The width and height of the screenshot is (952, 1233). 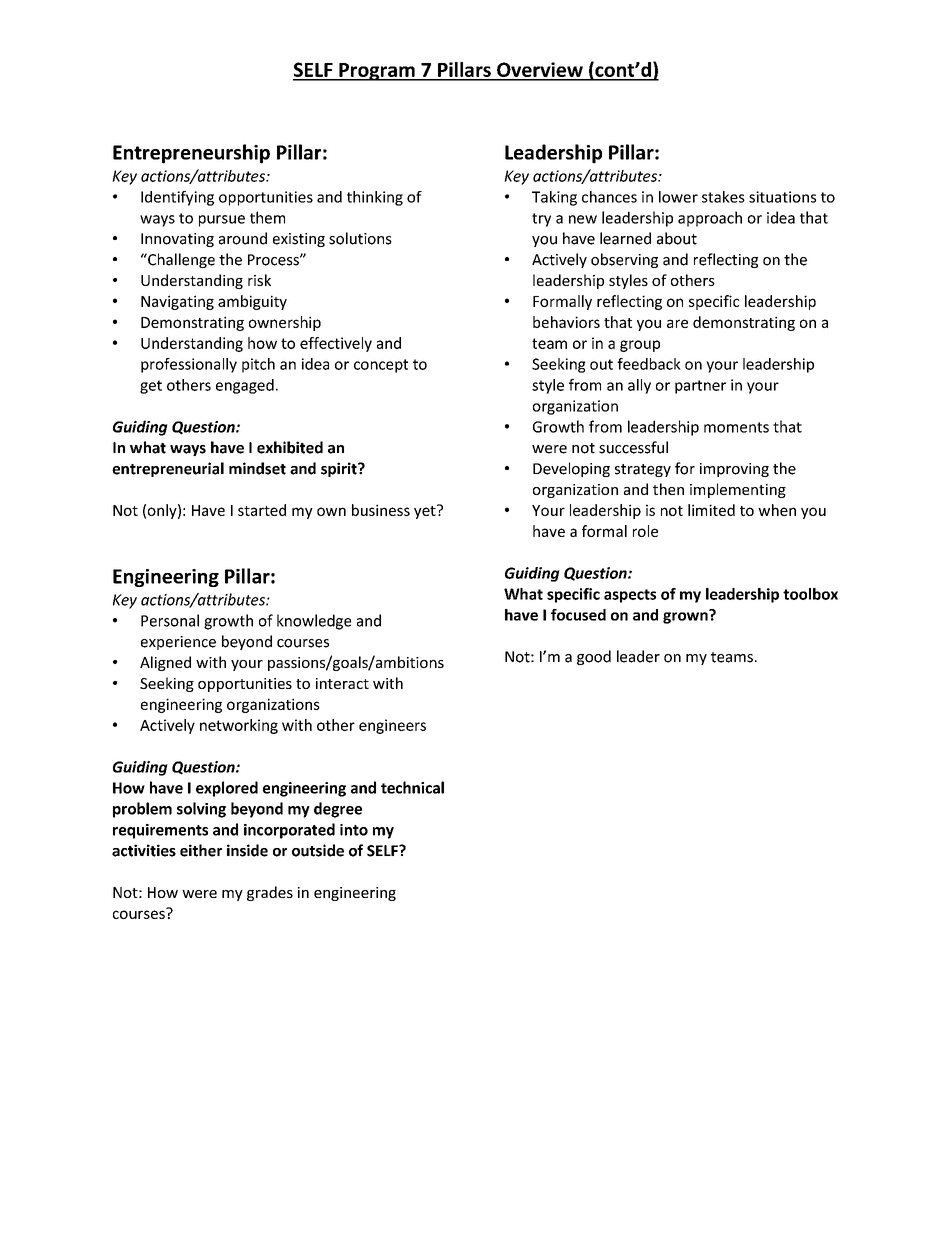 I want to click on stakes, so click(x=723, y=197).
